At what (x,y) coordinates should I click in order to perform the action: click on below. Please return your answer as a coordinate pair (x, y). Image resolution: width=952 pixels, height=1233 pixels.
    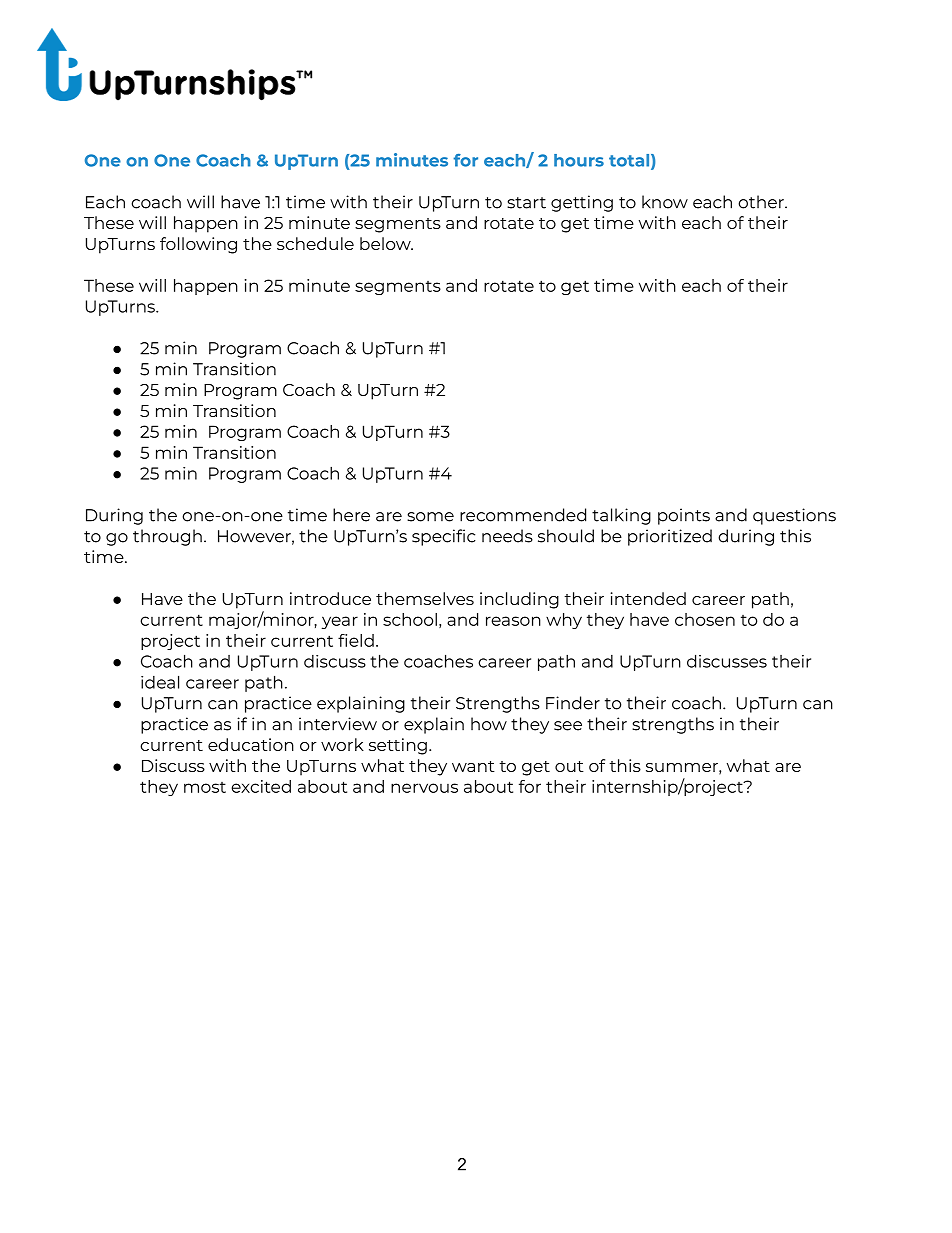
    Looking at the image, I should click on (386, 243).
